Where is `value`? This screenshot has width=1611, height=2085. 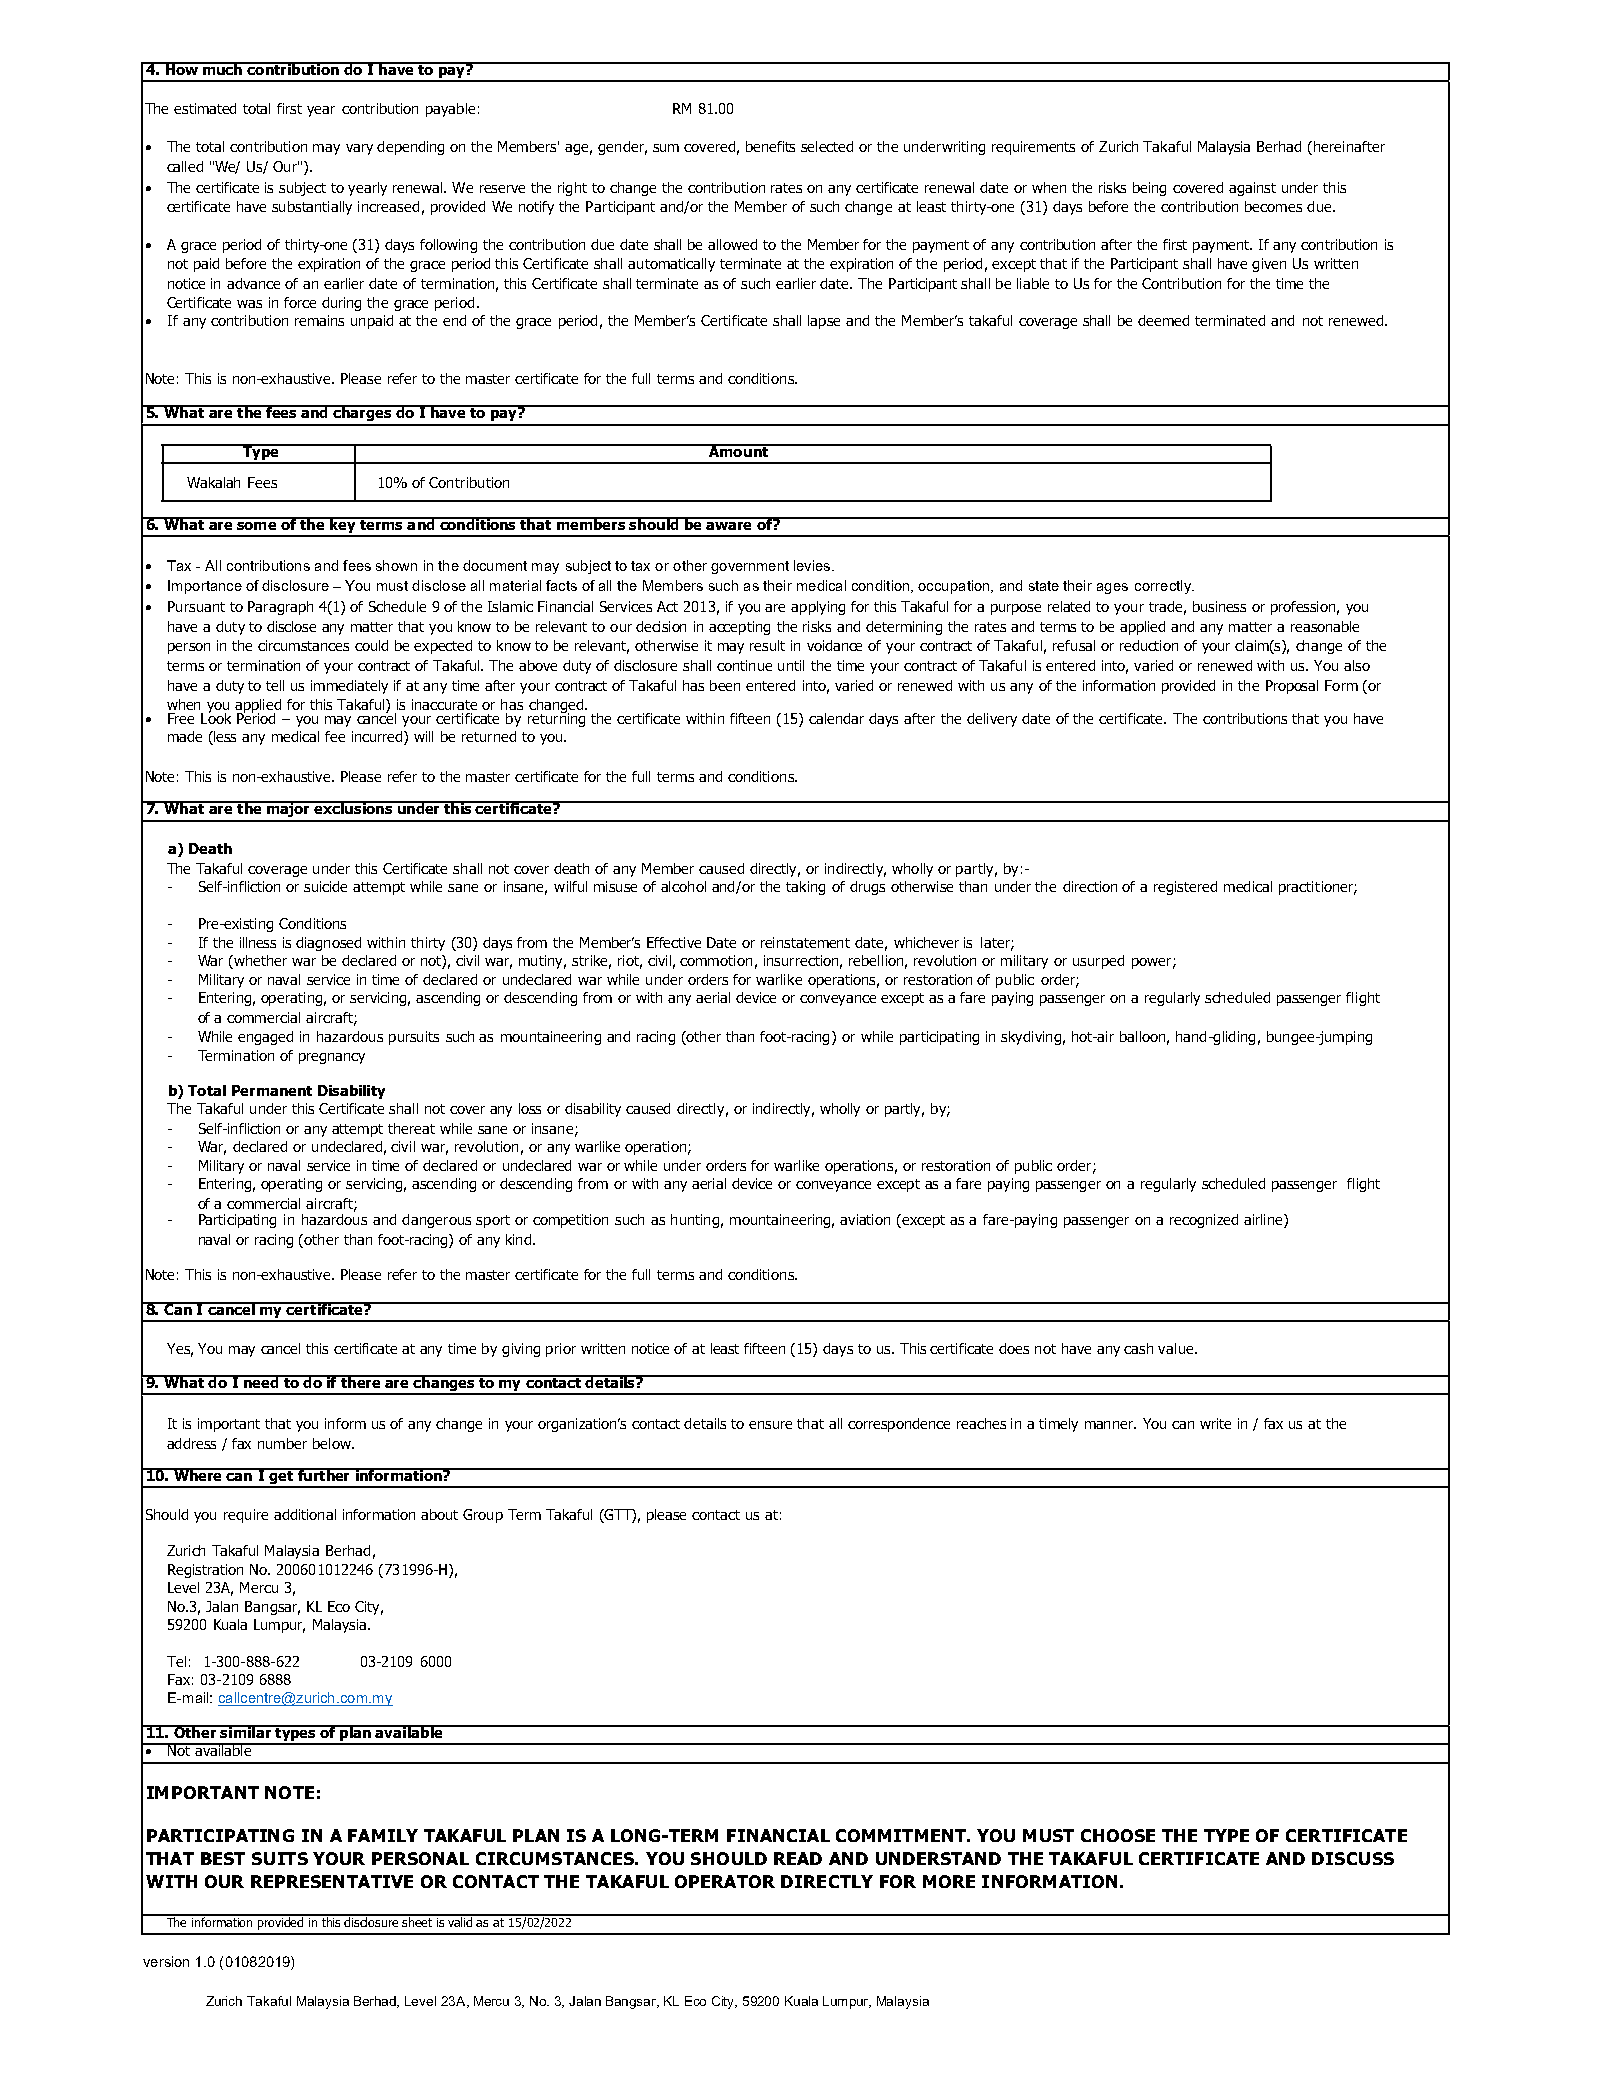 value is located at coordinates (1177, 1348).
